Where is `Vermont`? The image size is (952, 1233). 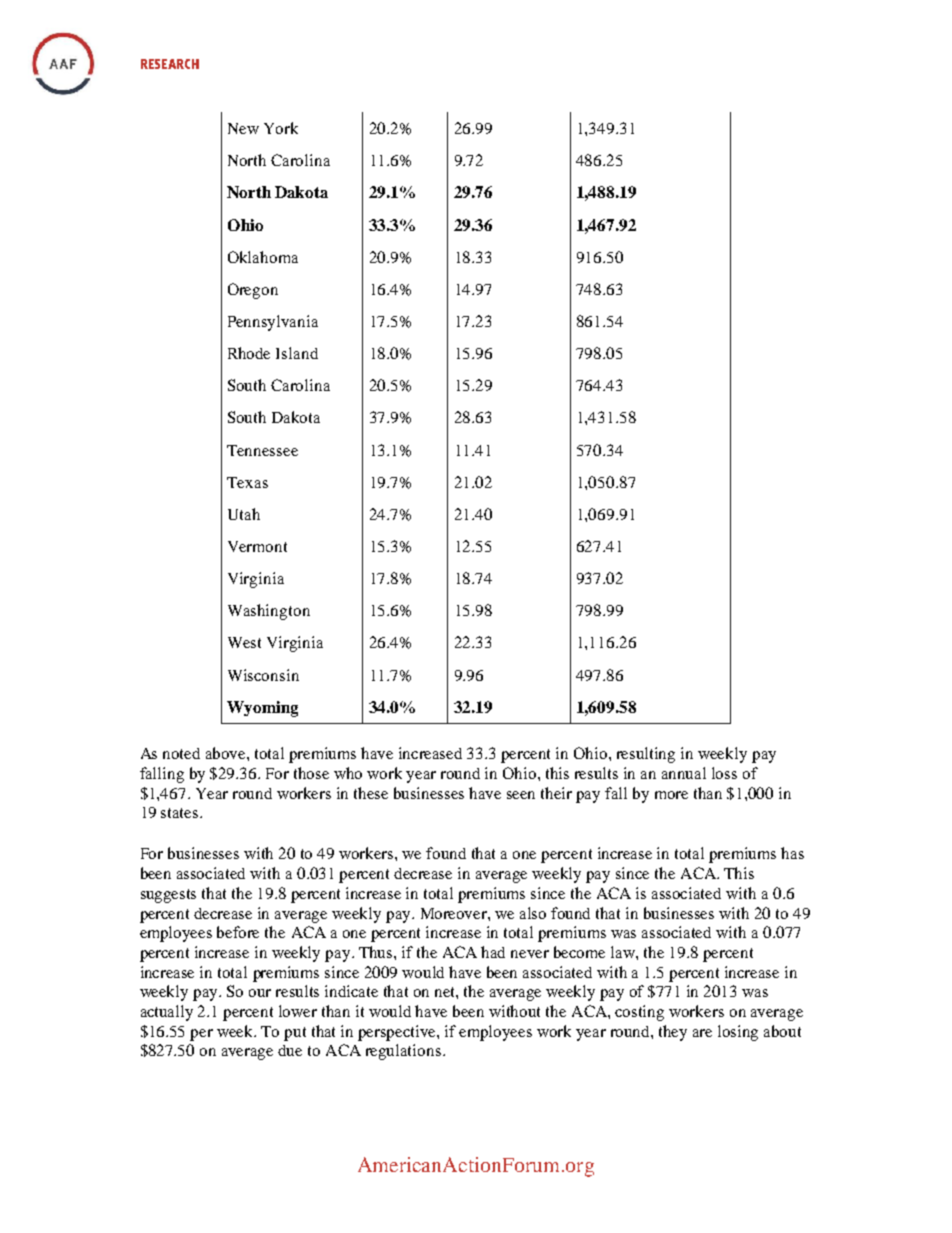 Vermont is located at coordinates (257, 546).
